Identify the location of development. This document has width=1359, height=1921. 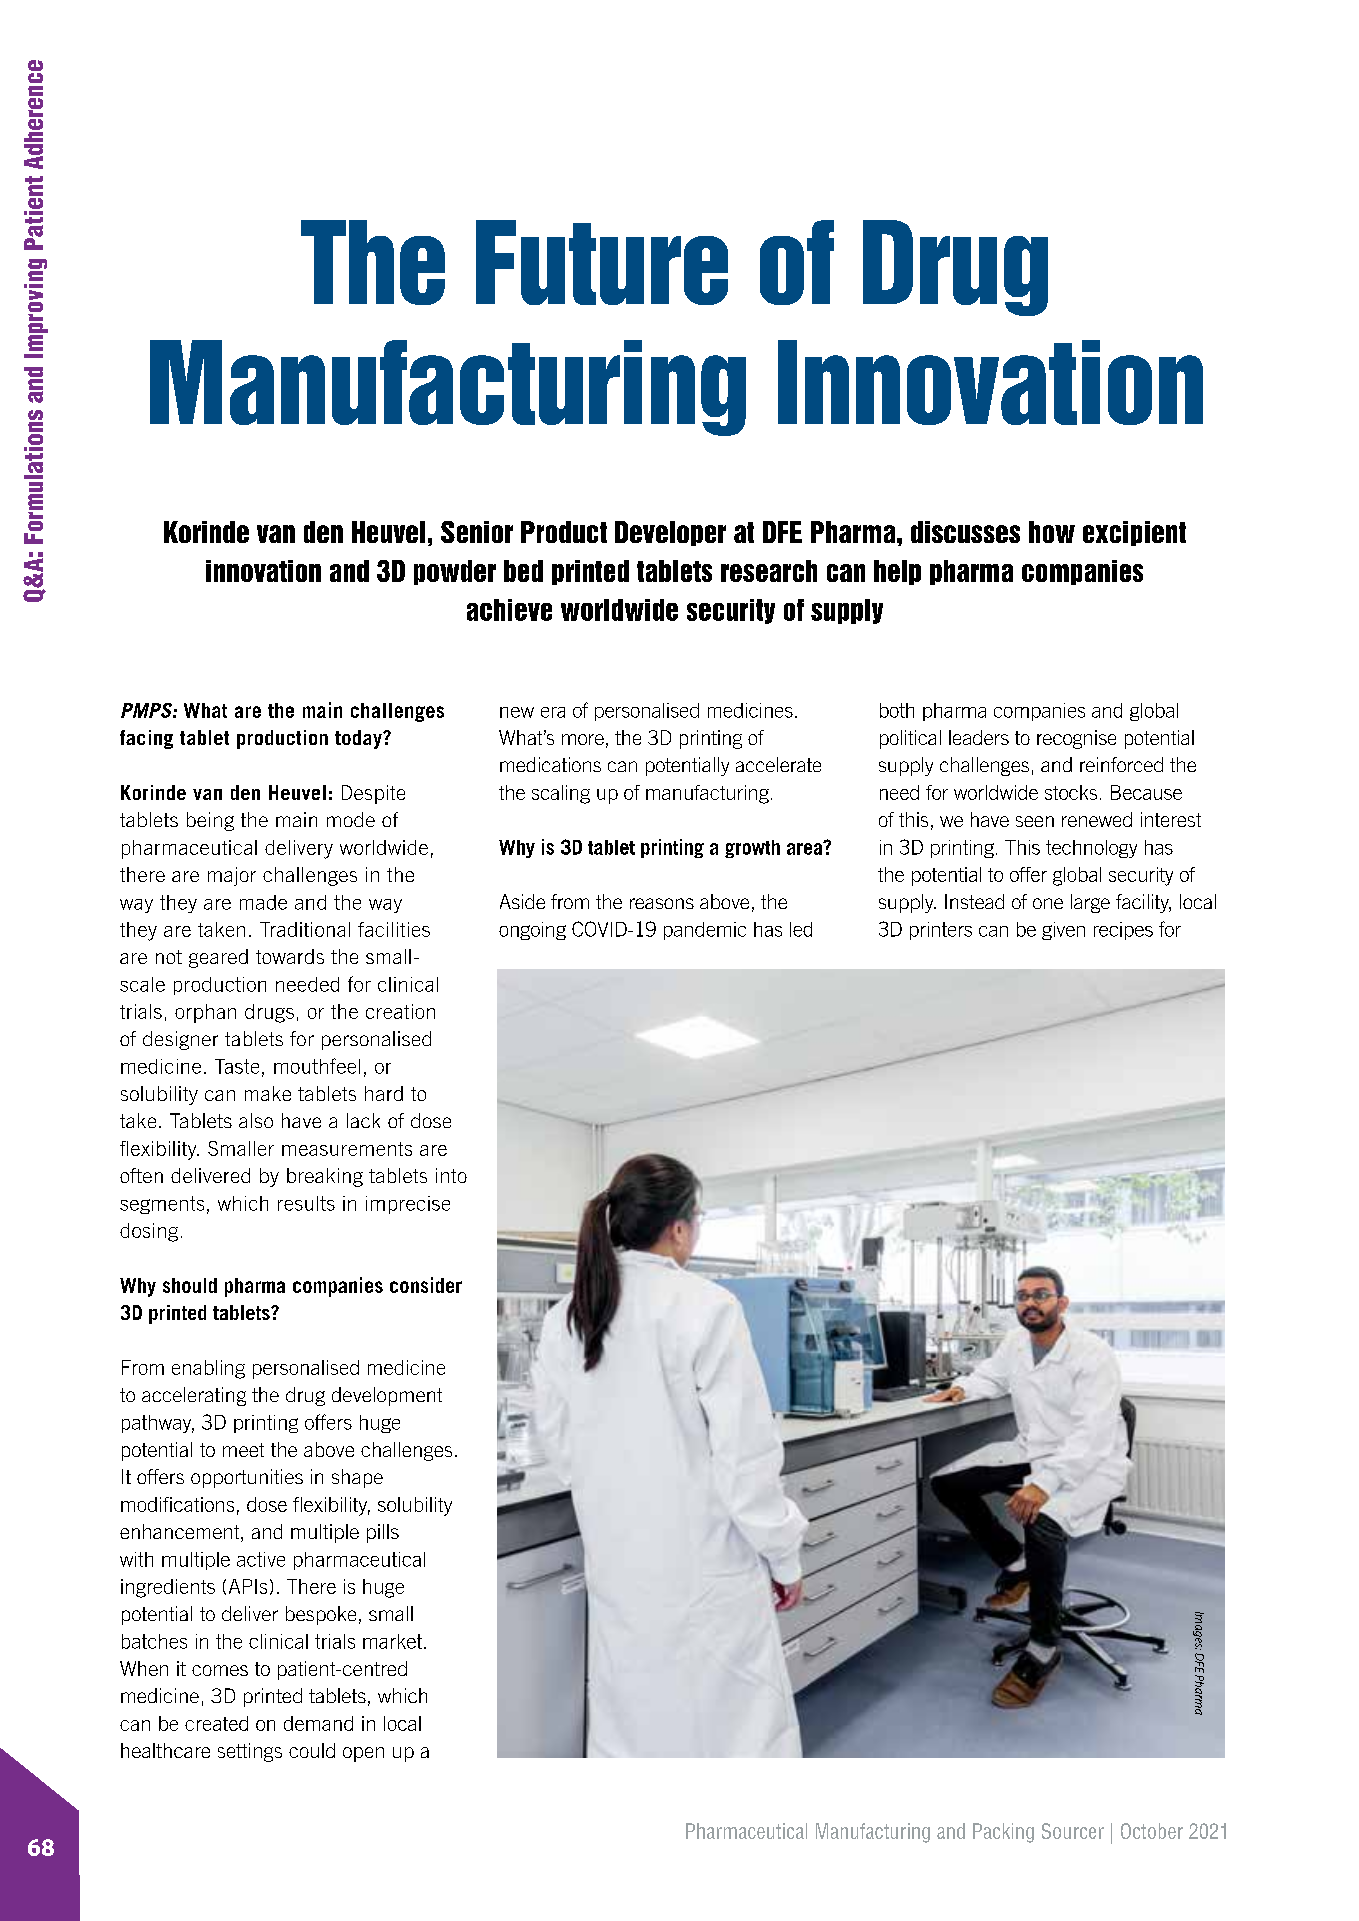
(387, 1396).
